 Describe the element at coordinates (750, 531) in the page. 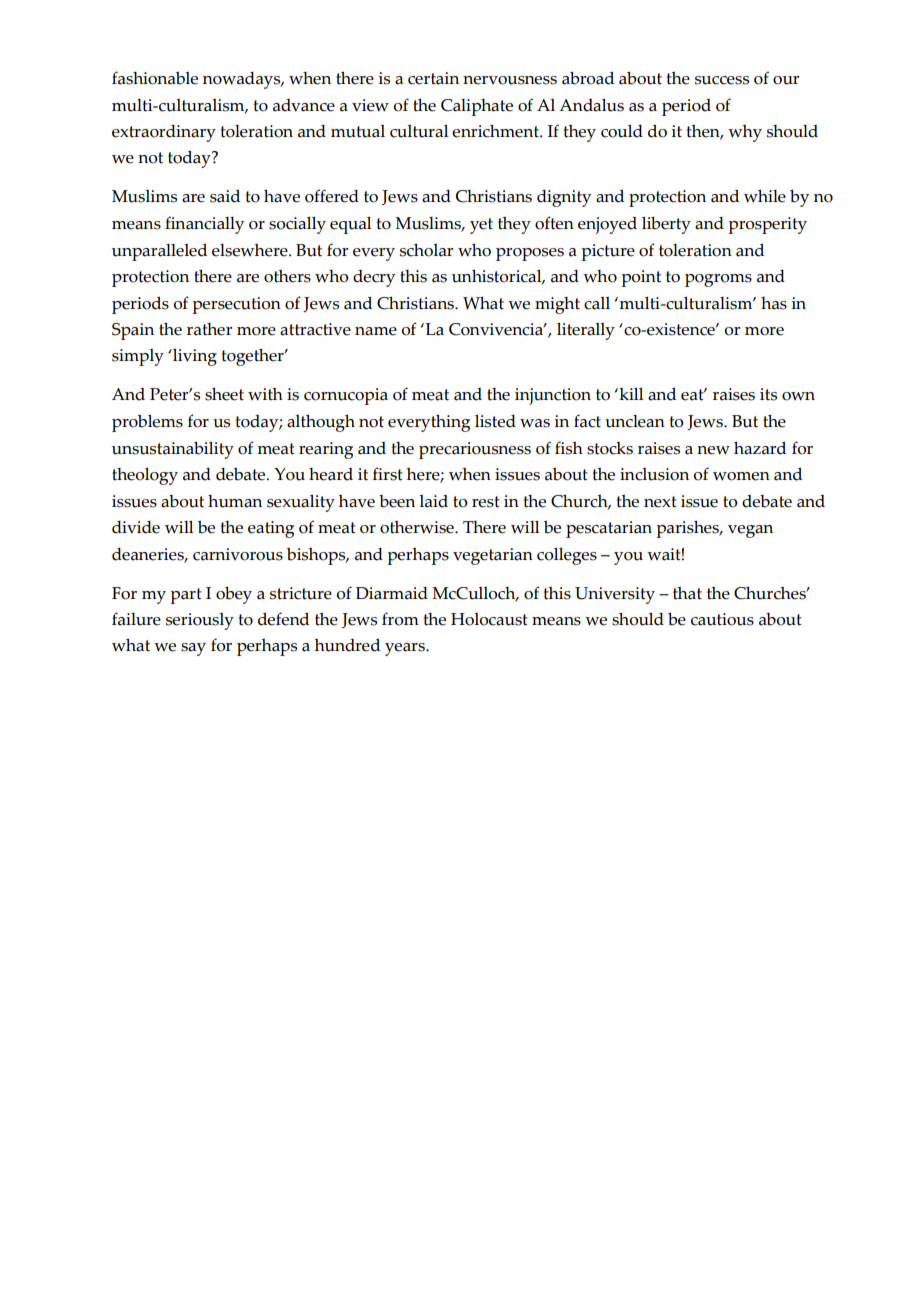

I see `vegan` at that location.
